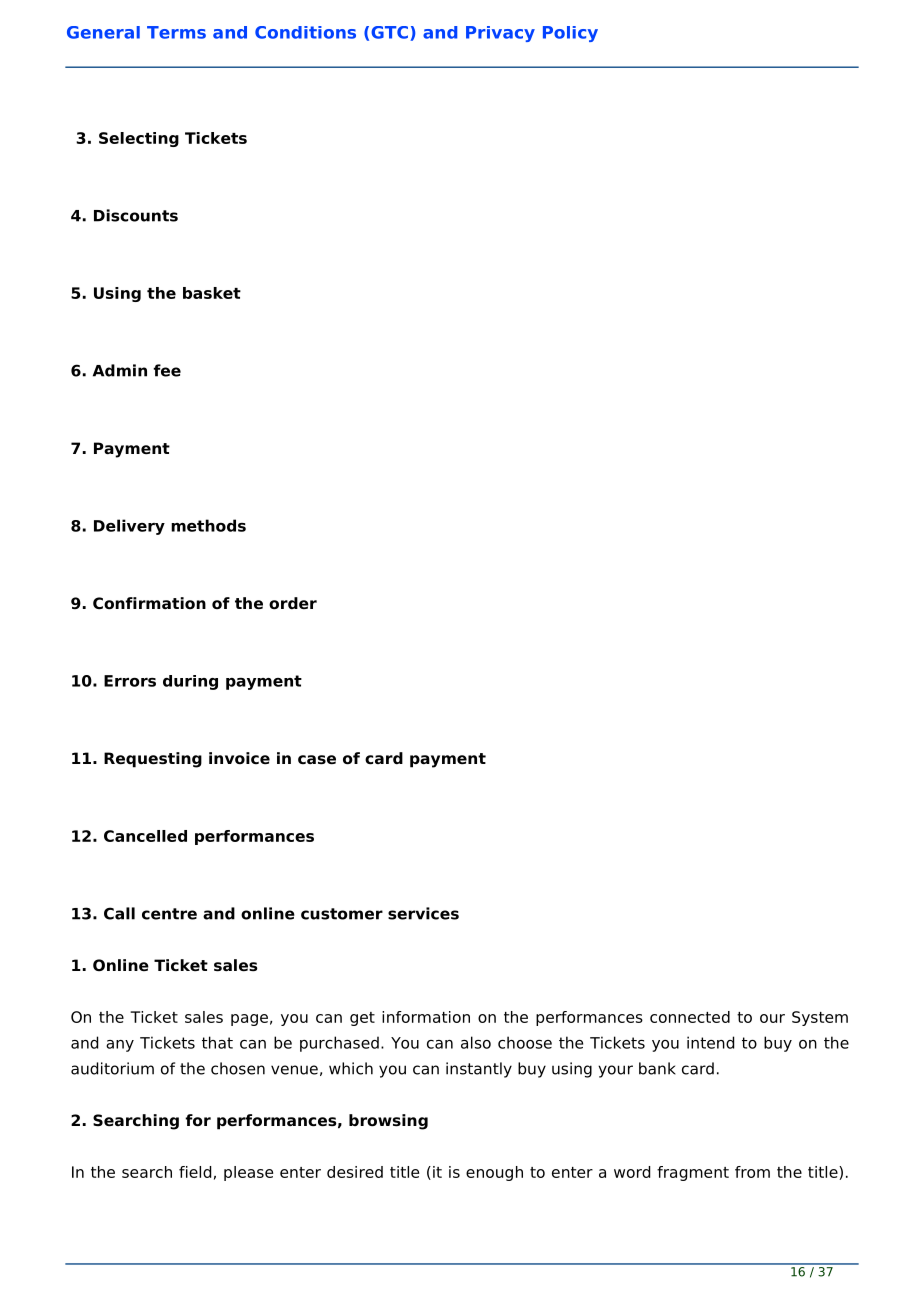 The height and width of the screenshot is (1308, 924). What do you see at coordinates (293, 603) in the screenshot?
I see `order` at bounding box center [293, 603].
